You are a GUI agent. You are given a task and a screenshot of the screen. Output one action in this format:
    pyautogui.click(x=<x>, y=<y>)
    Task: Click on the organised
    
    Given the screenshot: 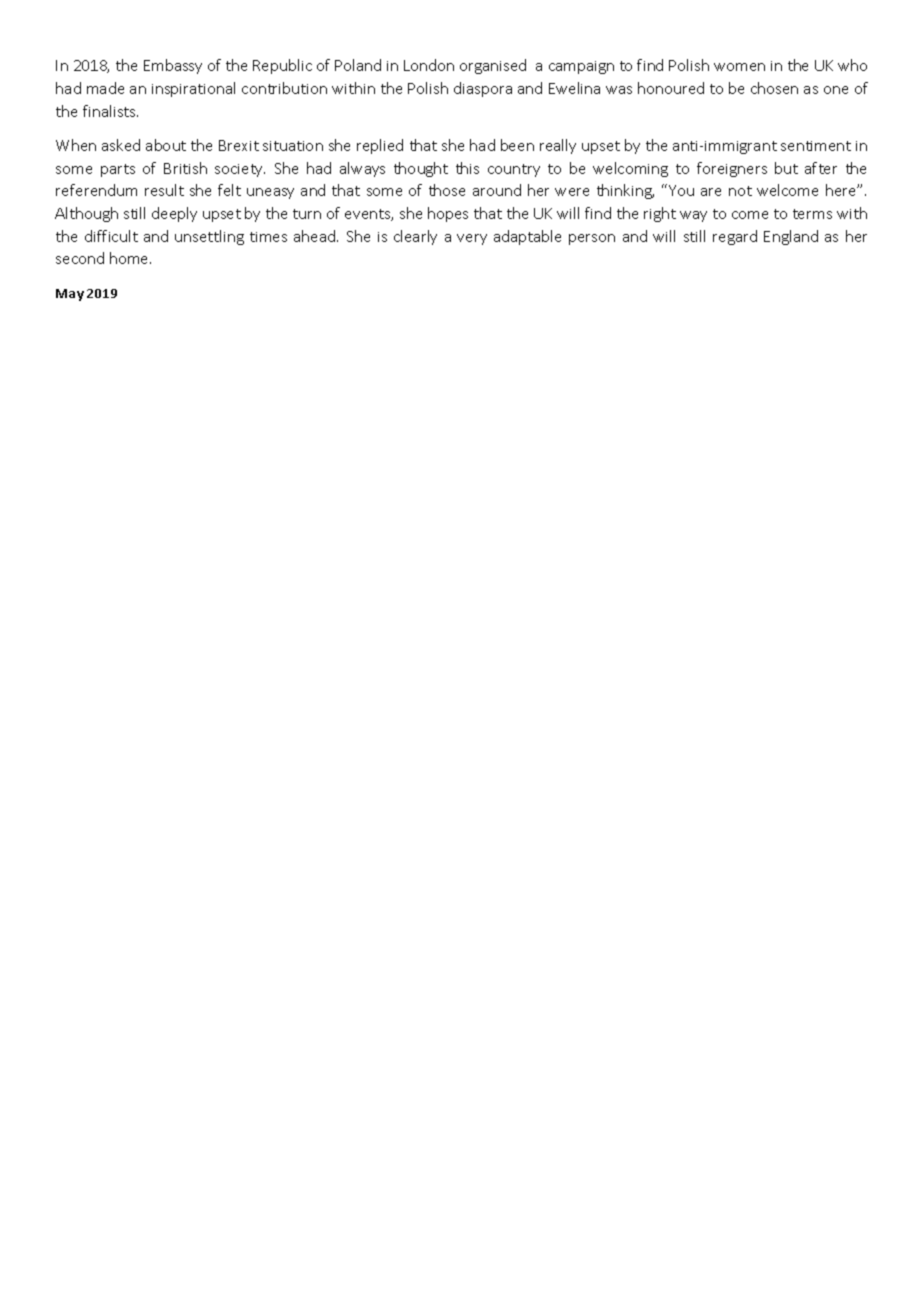 What is the action you would take?
    pyautogui.click(x=493, y=66)
